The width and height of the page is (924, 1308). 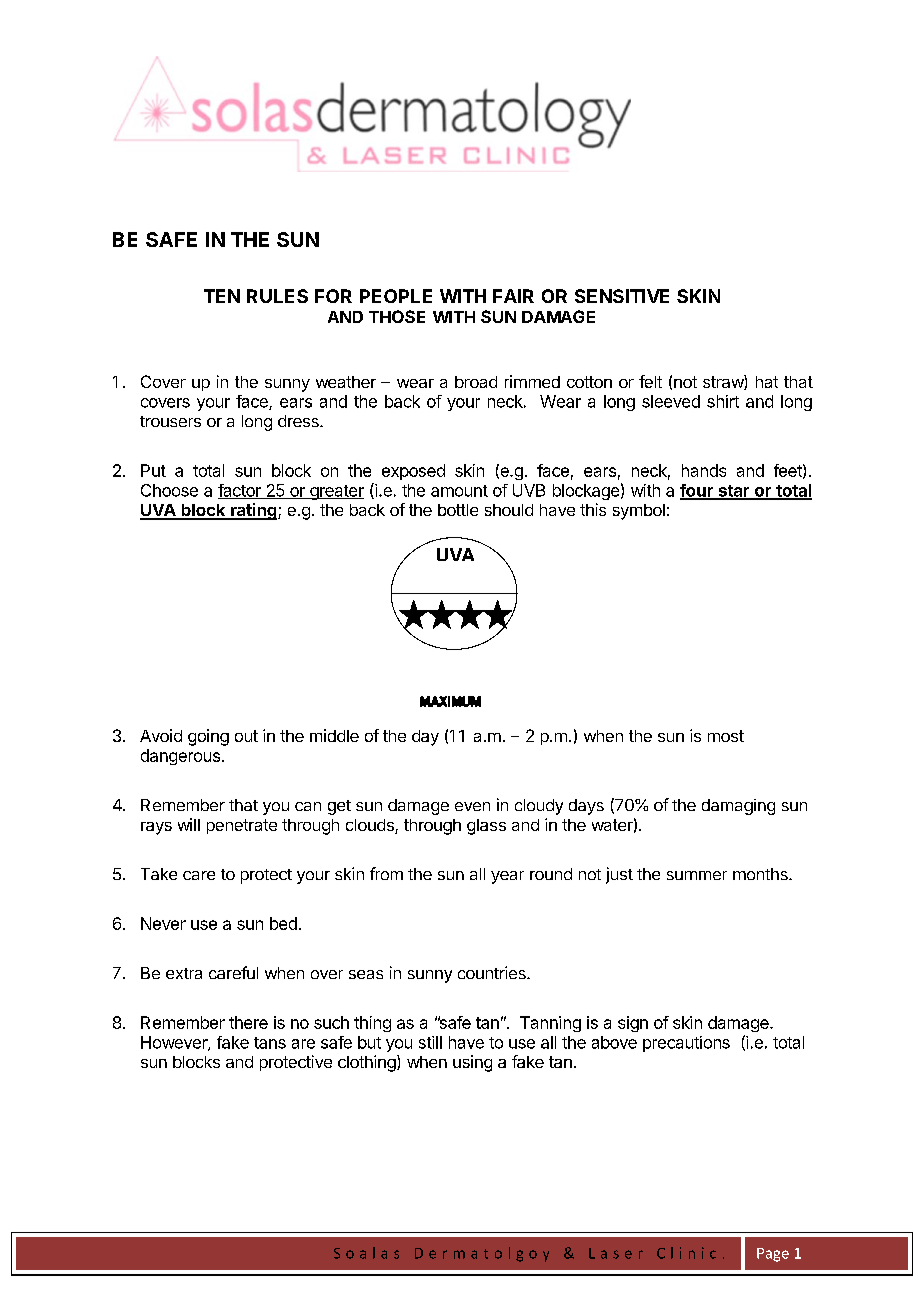 What do you see at coordinates (222, 296) in the page?
I see `TEN` at bounding box center [222, 296].
